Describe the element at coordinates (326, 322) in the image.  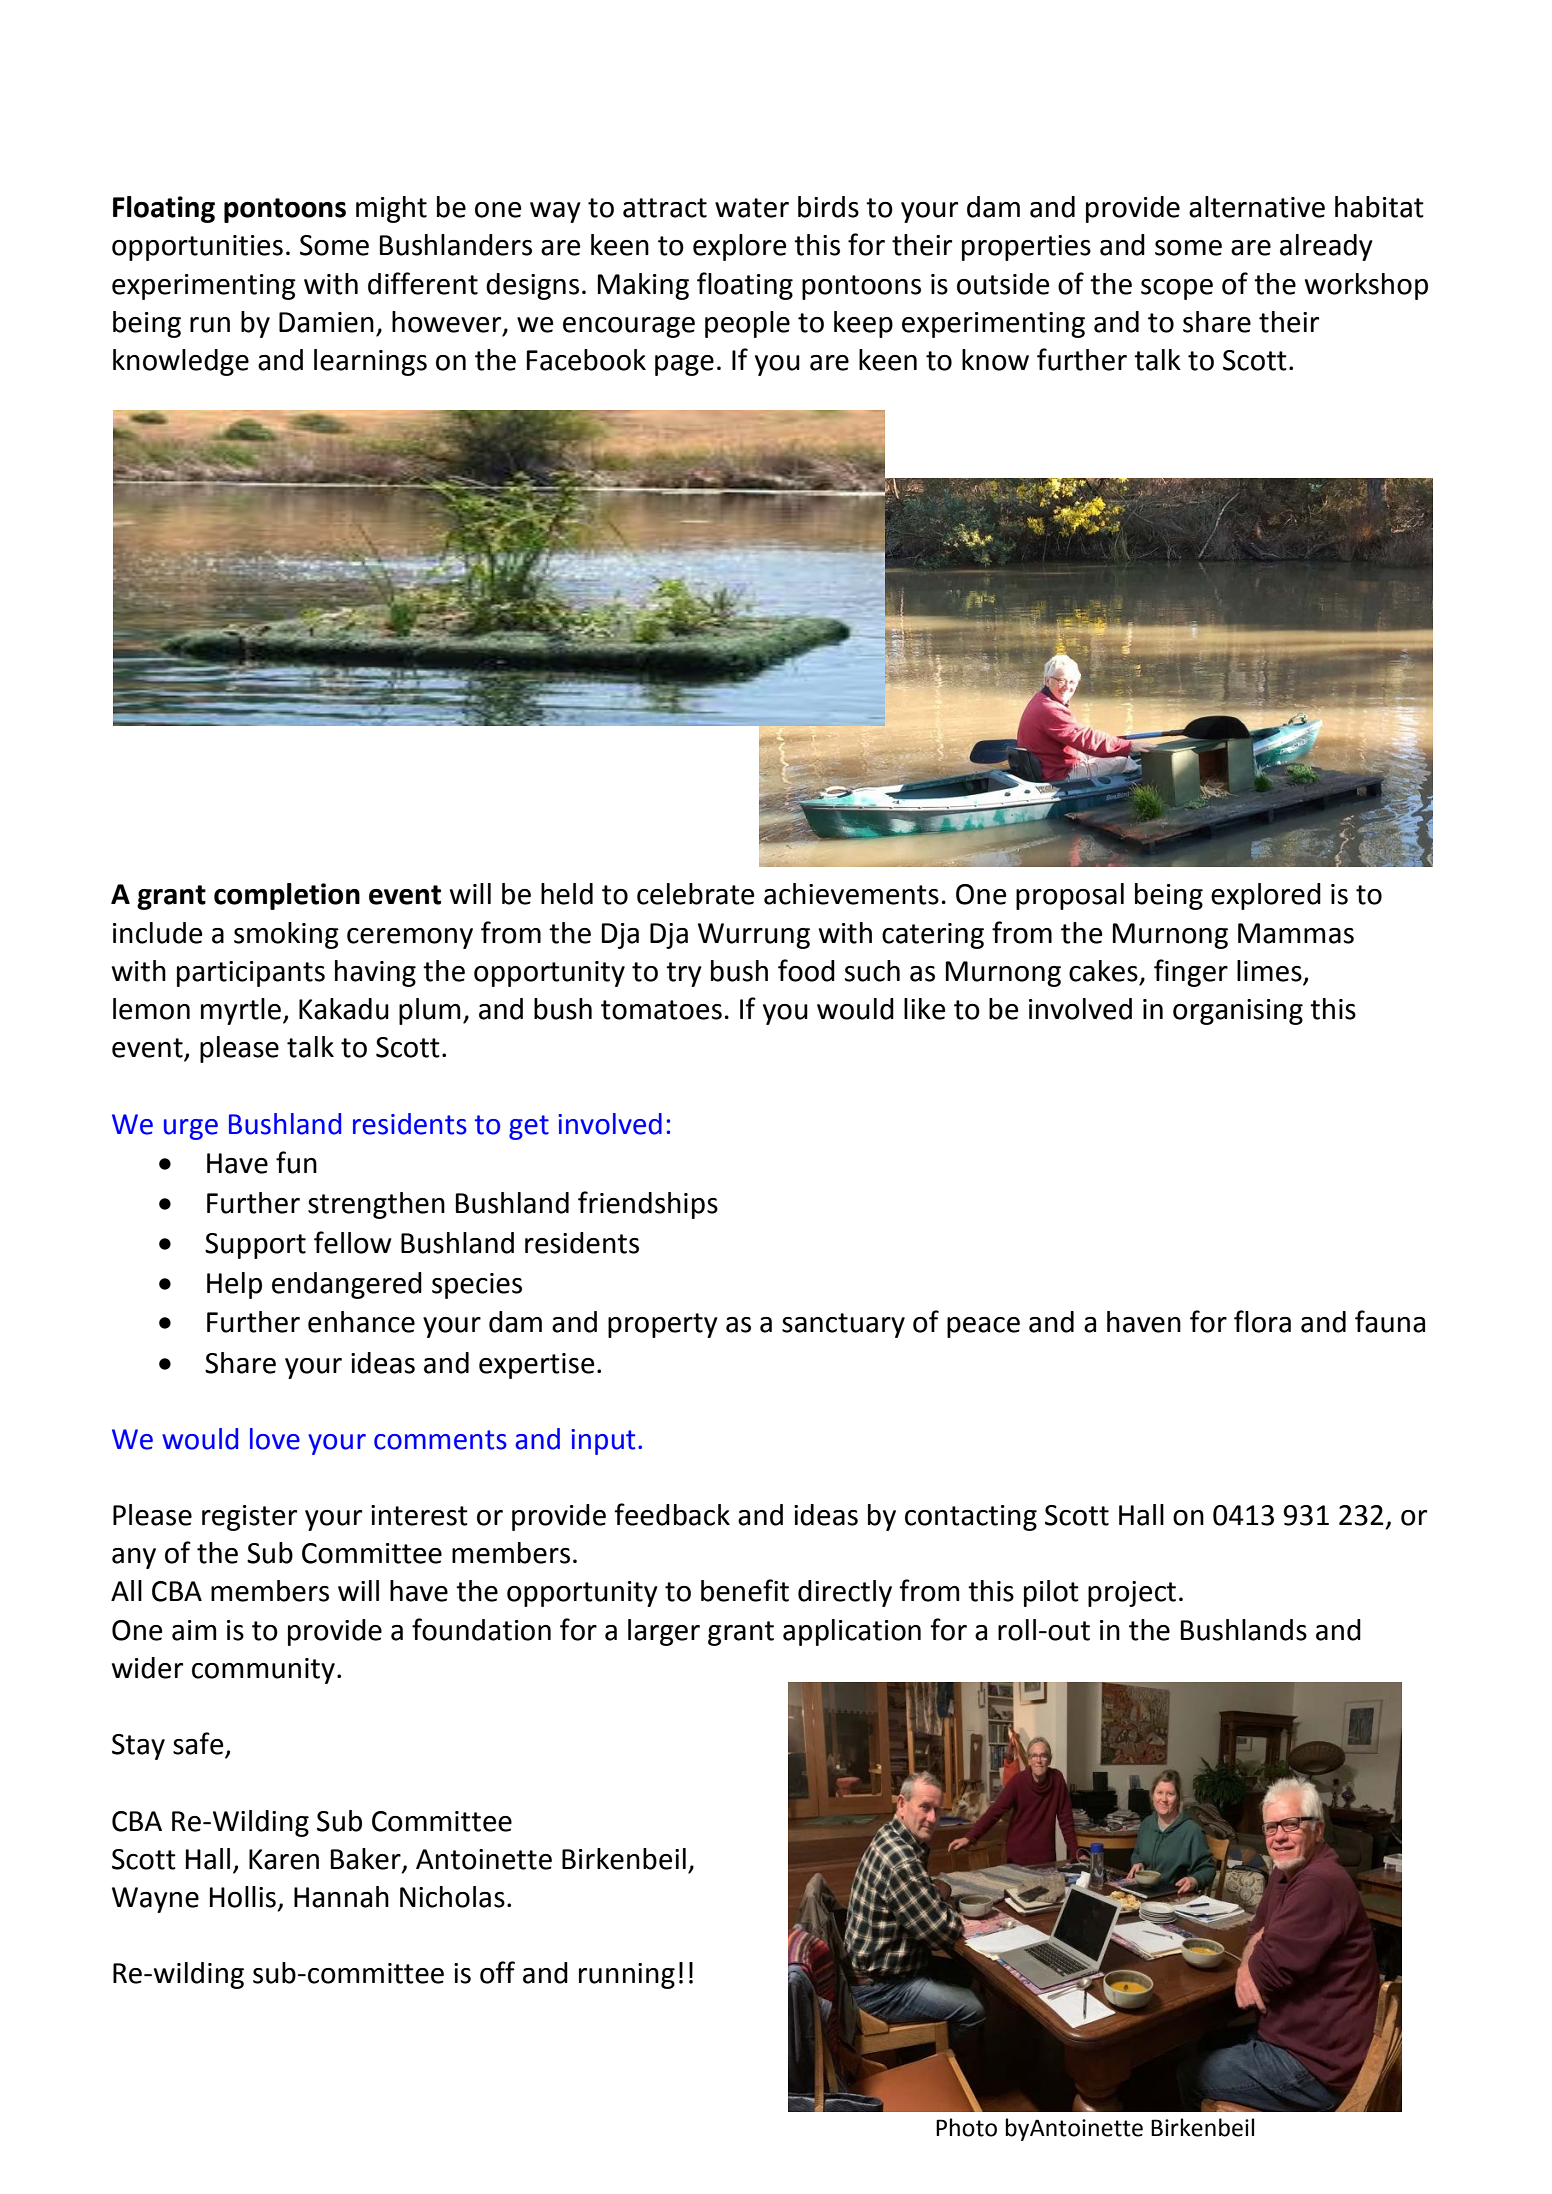
I see `Damien` at that location.
